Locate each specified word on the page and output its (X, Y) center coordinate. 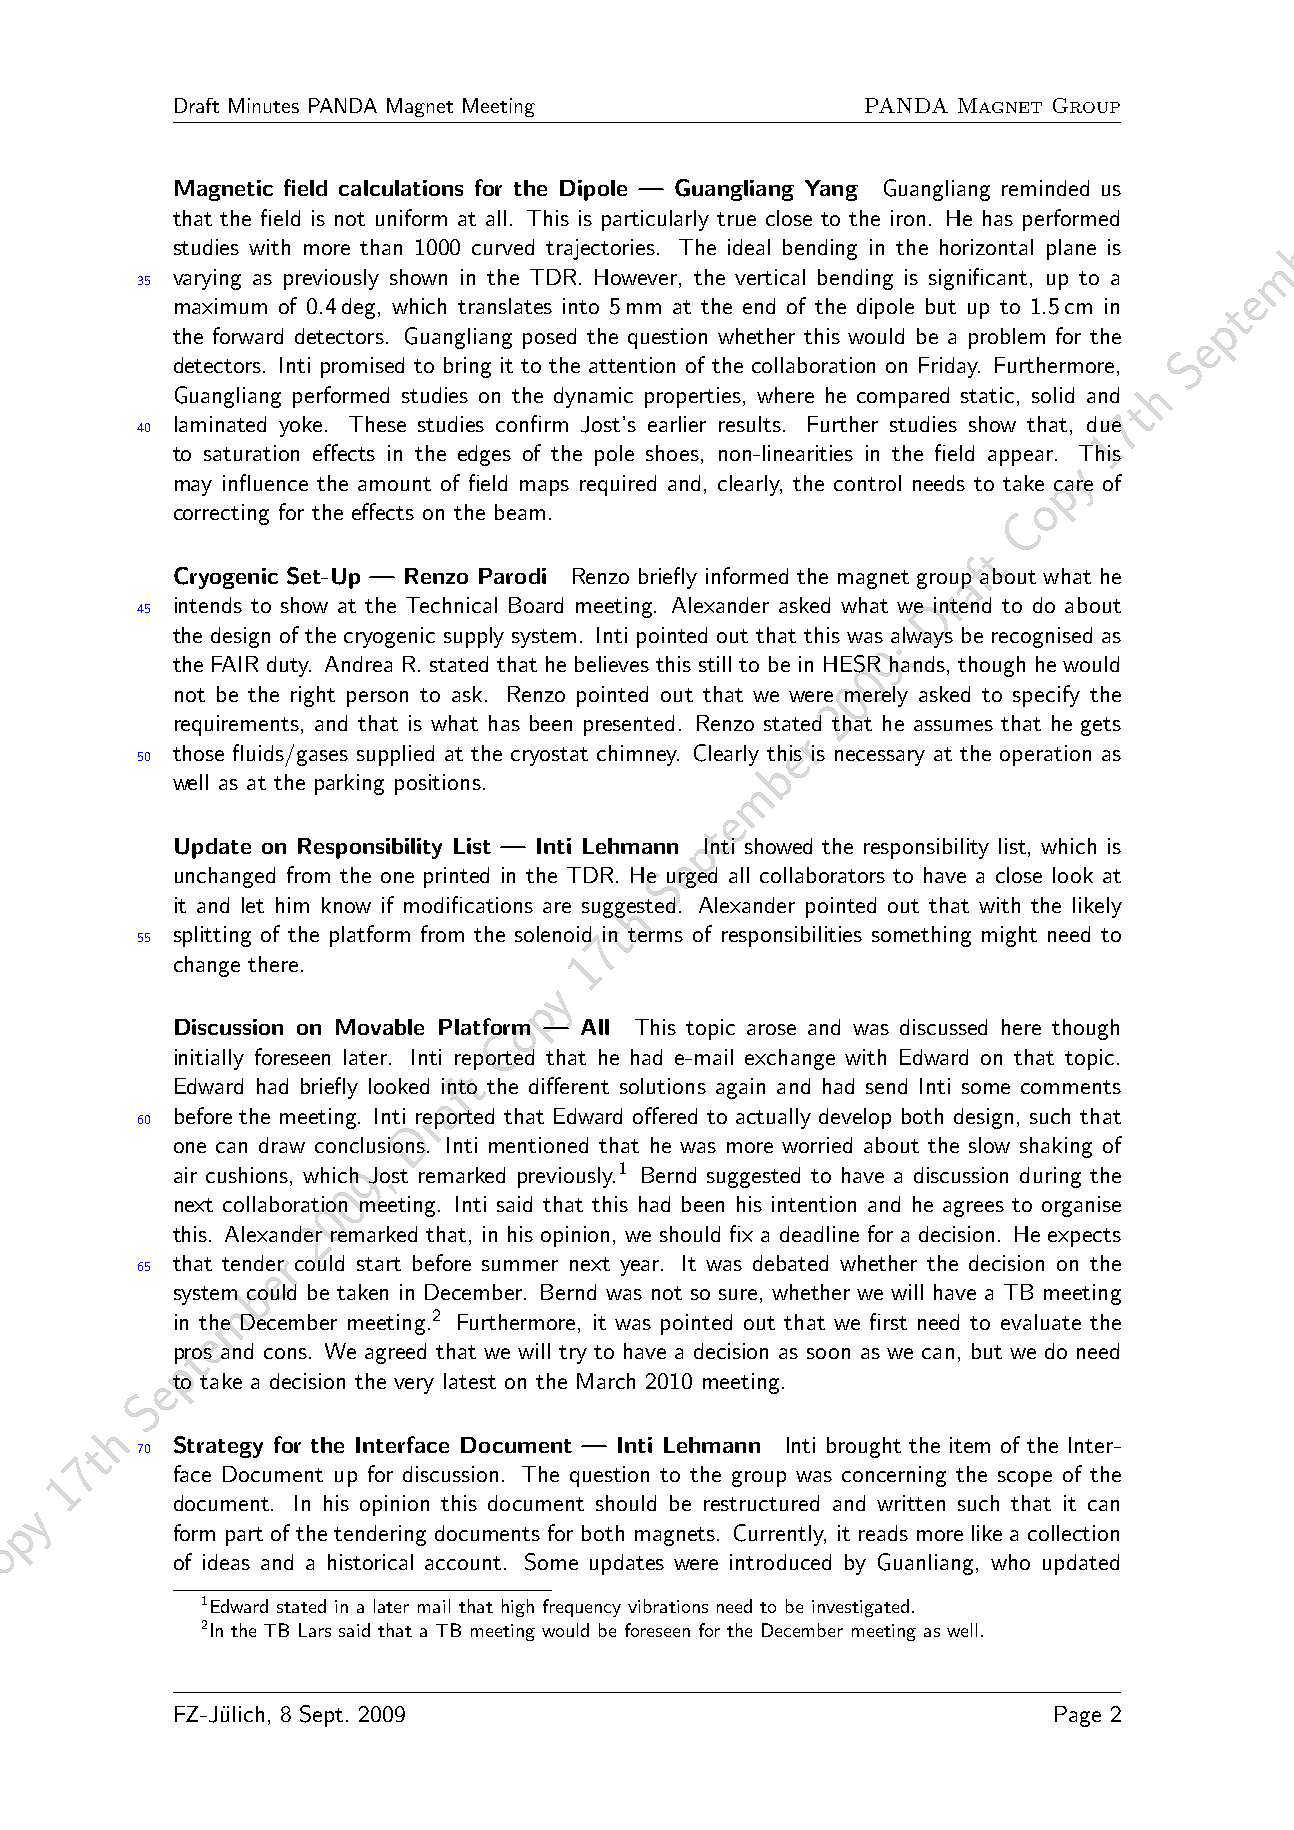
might (1009, 936)
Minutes (264, 105)
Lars (315, 1630)
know (346, 905)
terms (655, 935)
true (736, 219)
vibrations (668, 1606)
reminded (1045, 188)
